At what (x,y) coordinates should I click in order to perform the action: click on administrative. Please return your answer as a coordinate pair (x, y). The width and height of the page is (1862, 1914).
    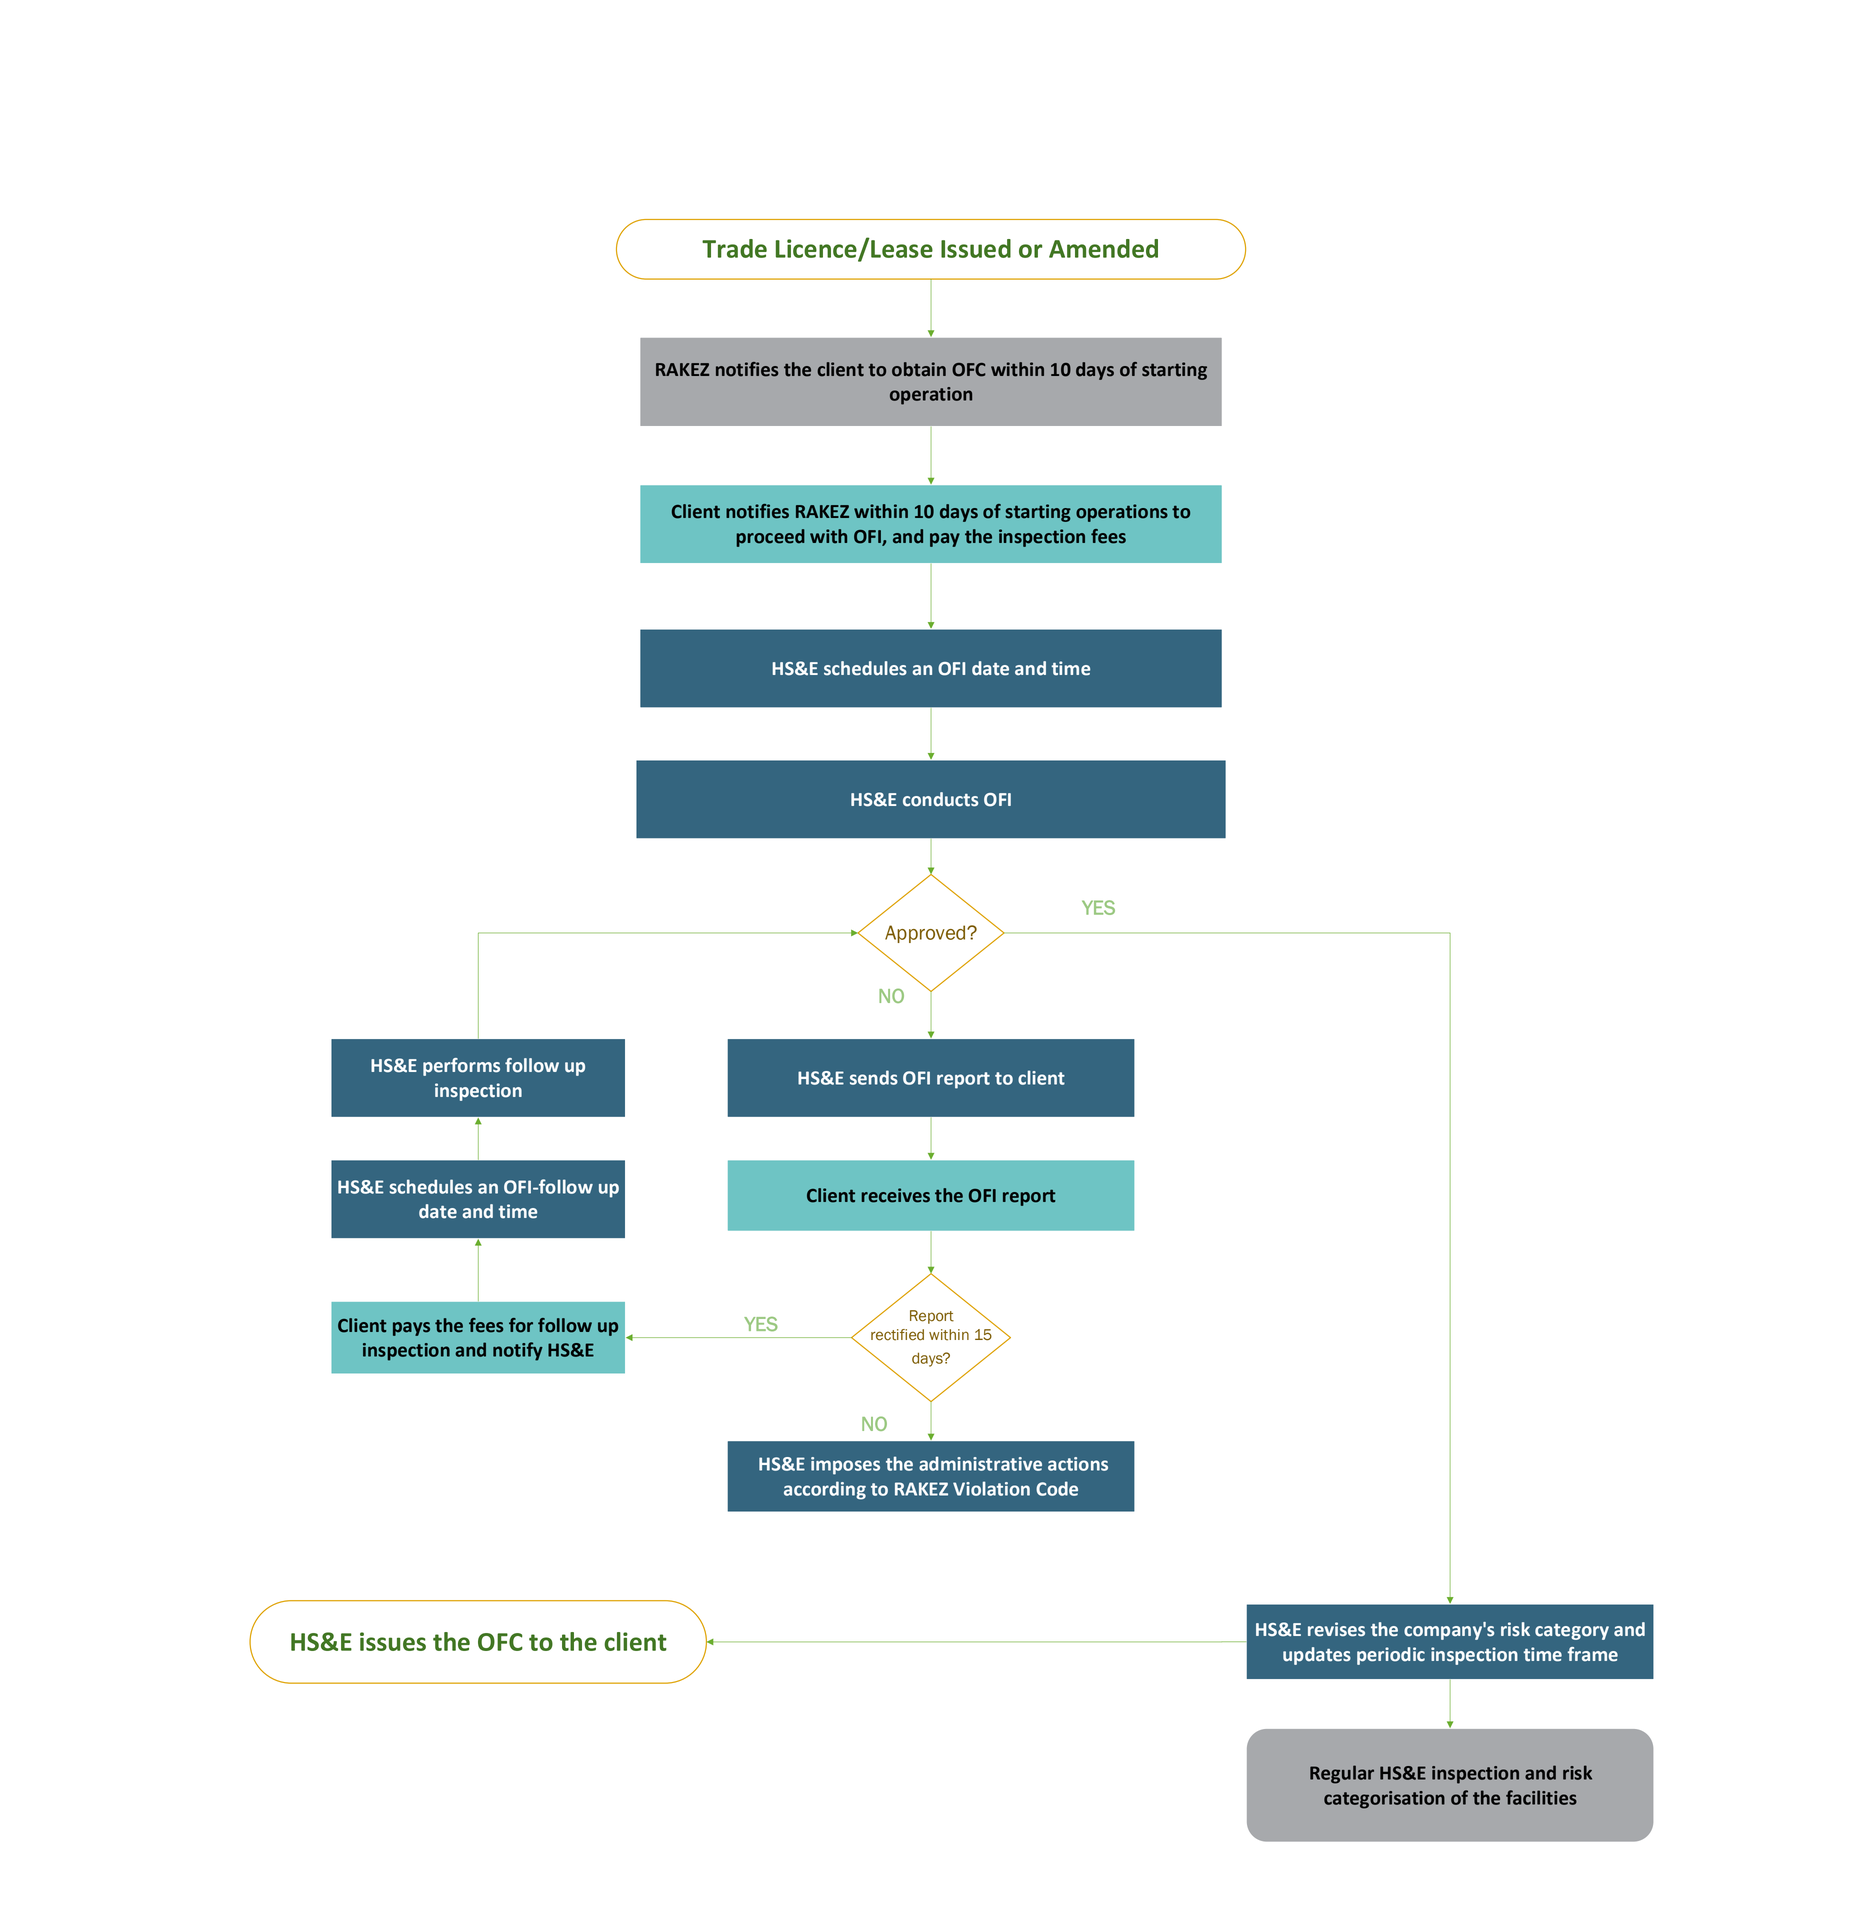
    Looking at the image, I should click on (980, 1463).
